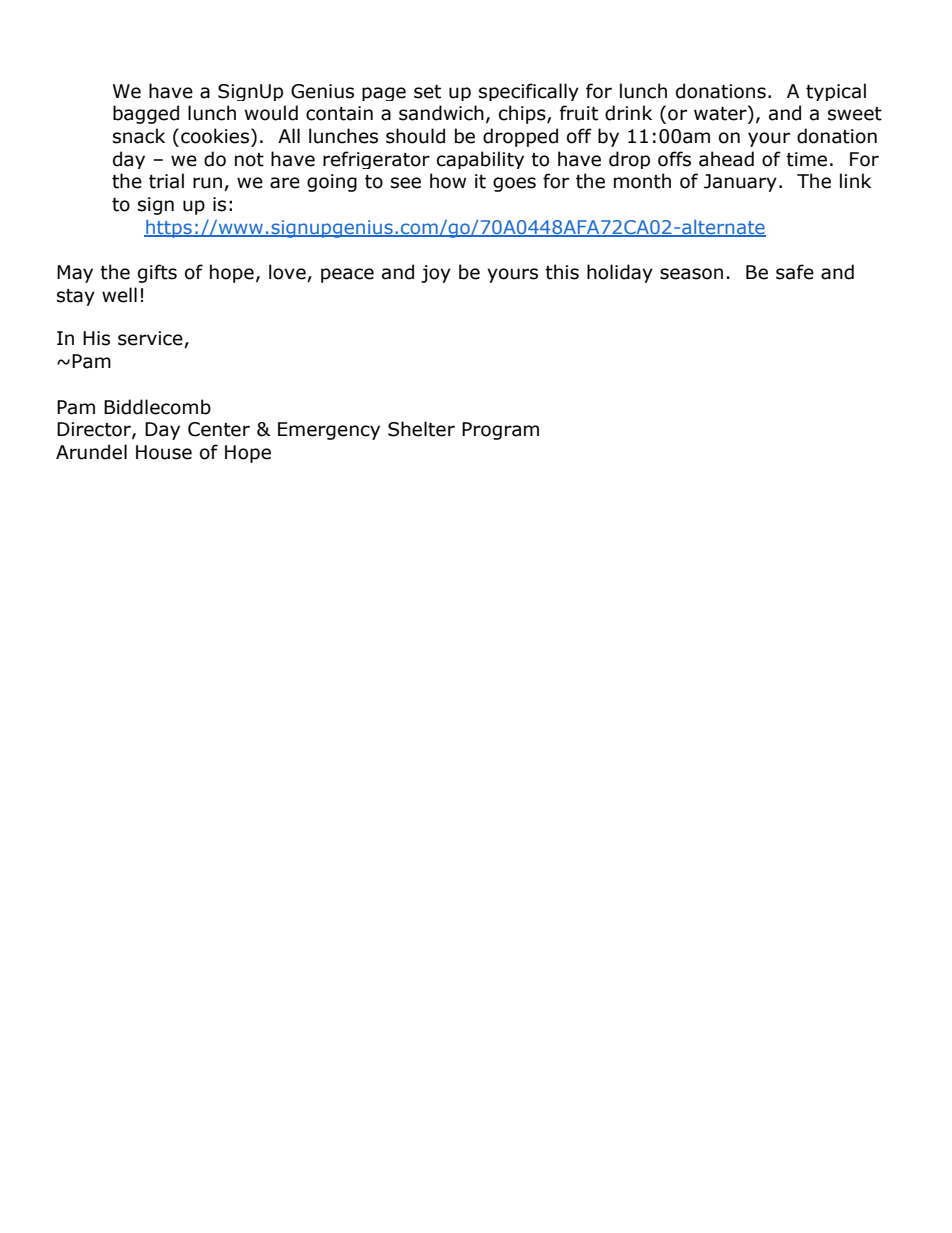 The height and width of the page is (1233, 952). Describe the element at coordinates (436, 274) in the page. I see `joy` at that location.
